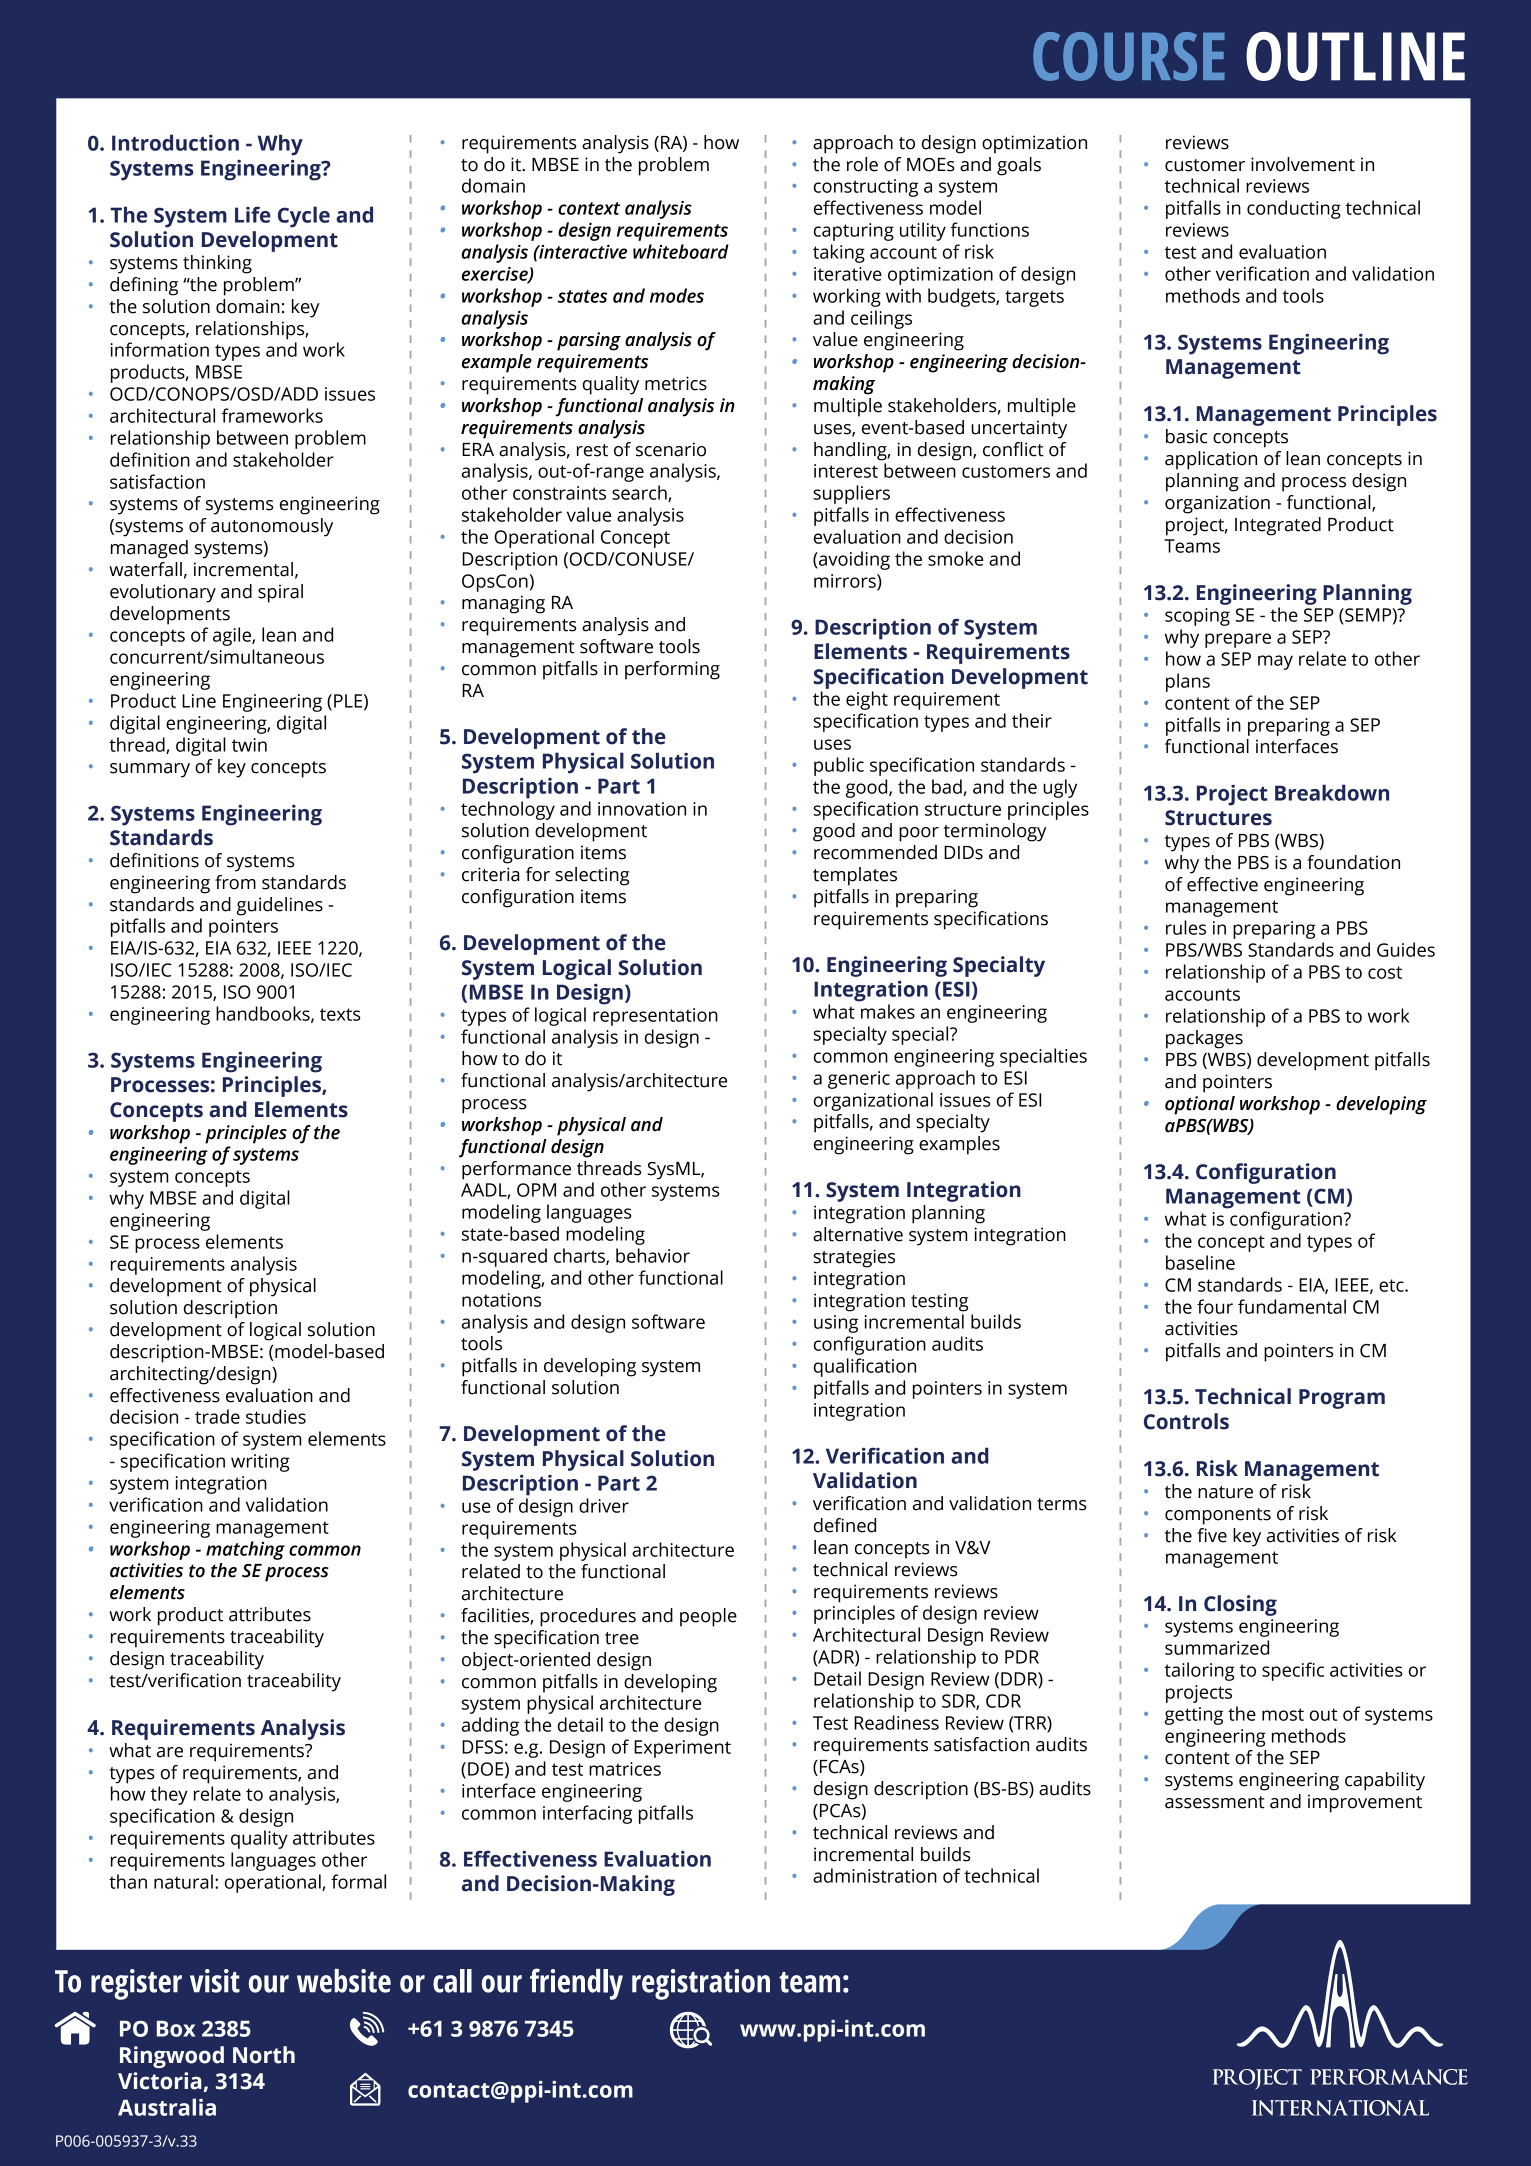 This screenshot has width=1531, height=2166. I want to click on North, so click(264, 2055).
